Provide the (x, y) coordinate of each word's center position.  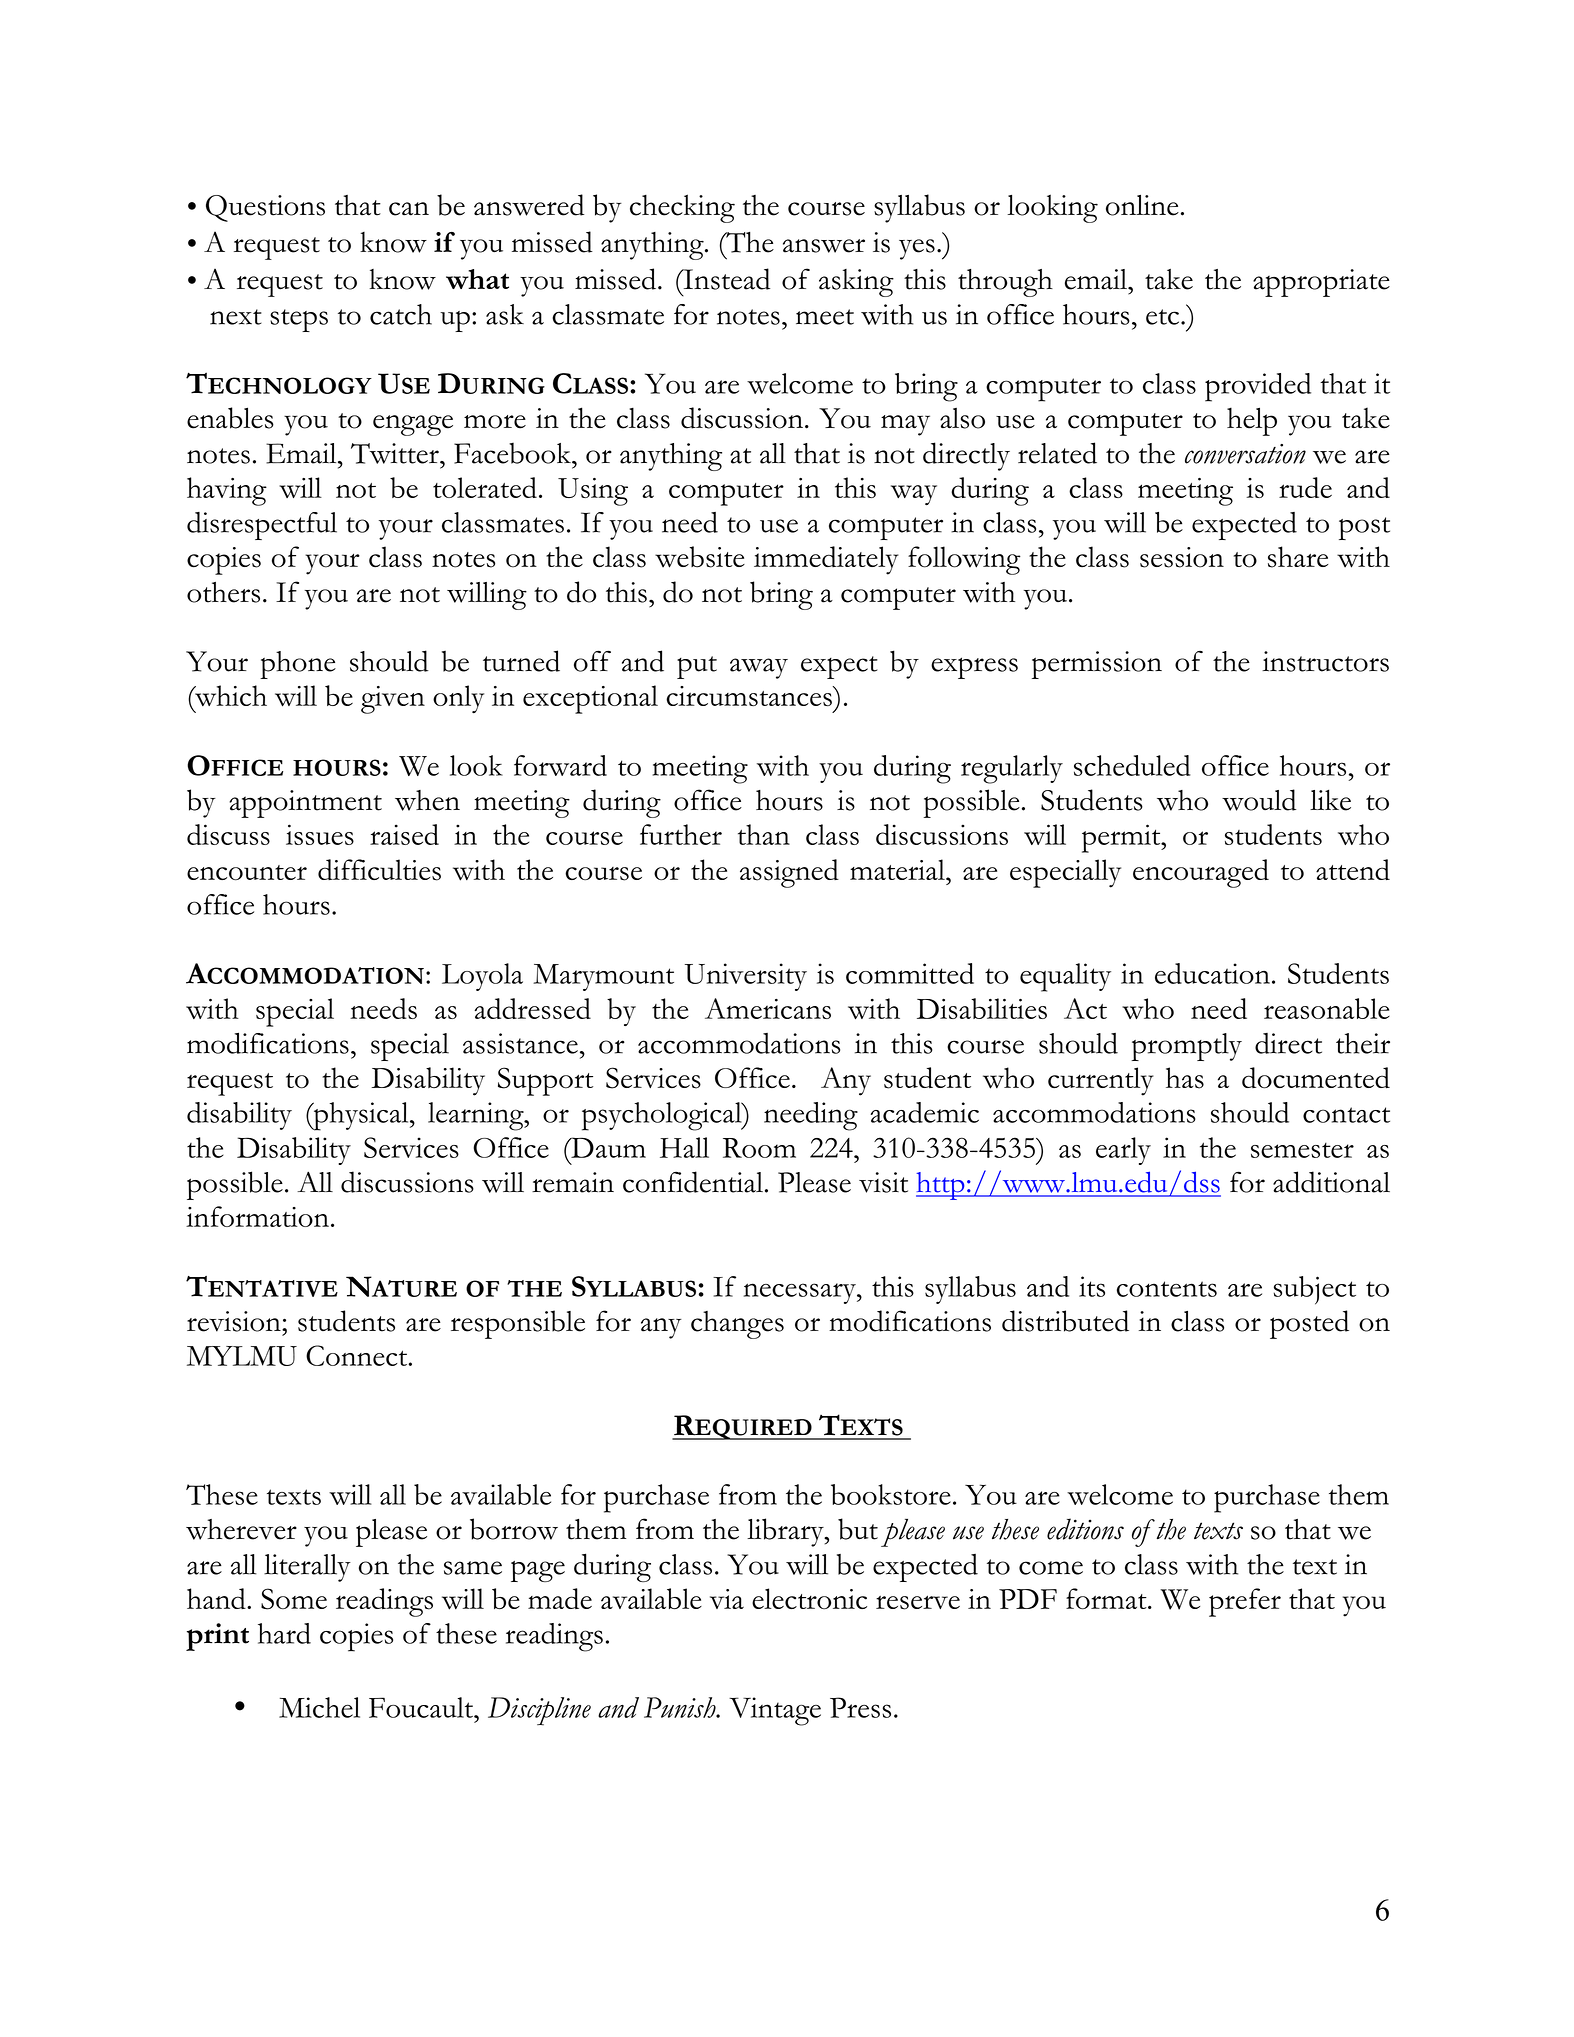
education (1212, 973)
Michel (319, 1707)
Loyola (482, 977)
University (746, 977)
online (1142, 205)
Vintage (775, 1711)
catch (401, 314)
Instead (725, 279)
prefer (1245, 1602)
